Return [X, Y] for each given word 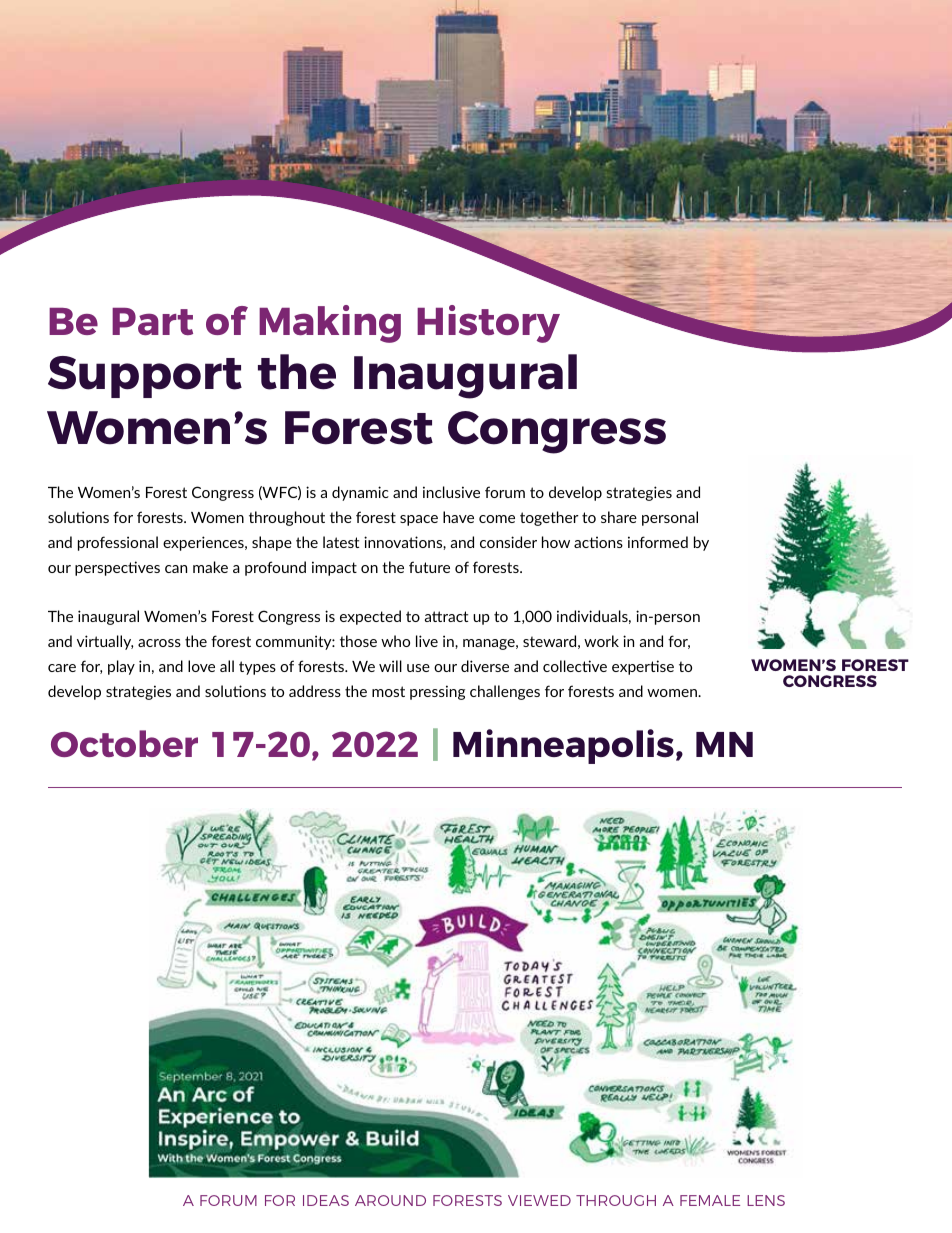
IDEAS [326, 1200]
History [488, 324]
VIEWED [539, 1200]
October [124, 743]
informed [658, 542]
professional [118, 543]
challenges [505, 692]
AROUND [390, 1200]
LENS [766, 1200]
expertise [643, 667]
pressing [437, 692]
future [429, 567]
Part [152, 321]
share [619, 517]
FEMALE [710, 1200]
